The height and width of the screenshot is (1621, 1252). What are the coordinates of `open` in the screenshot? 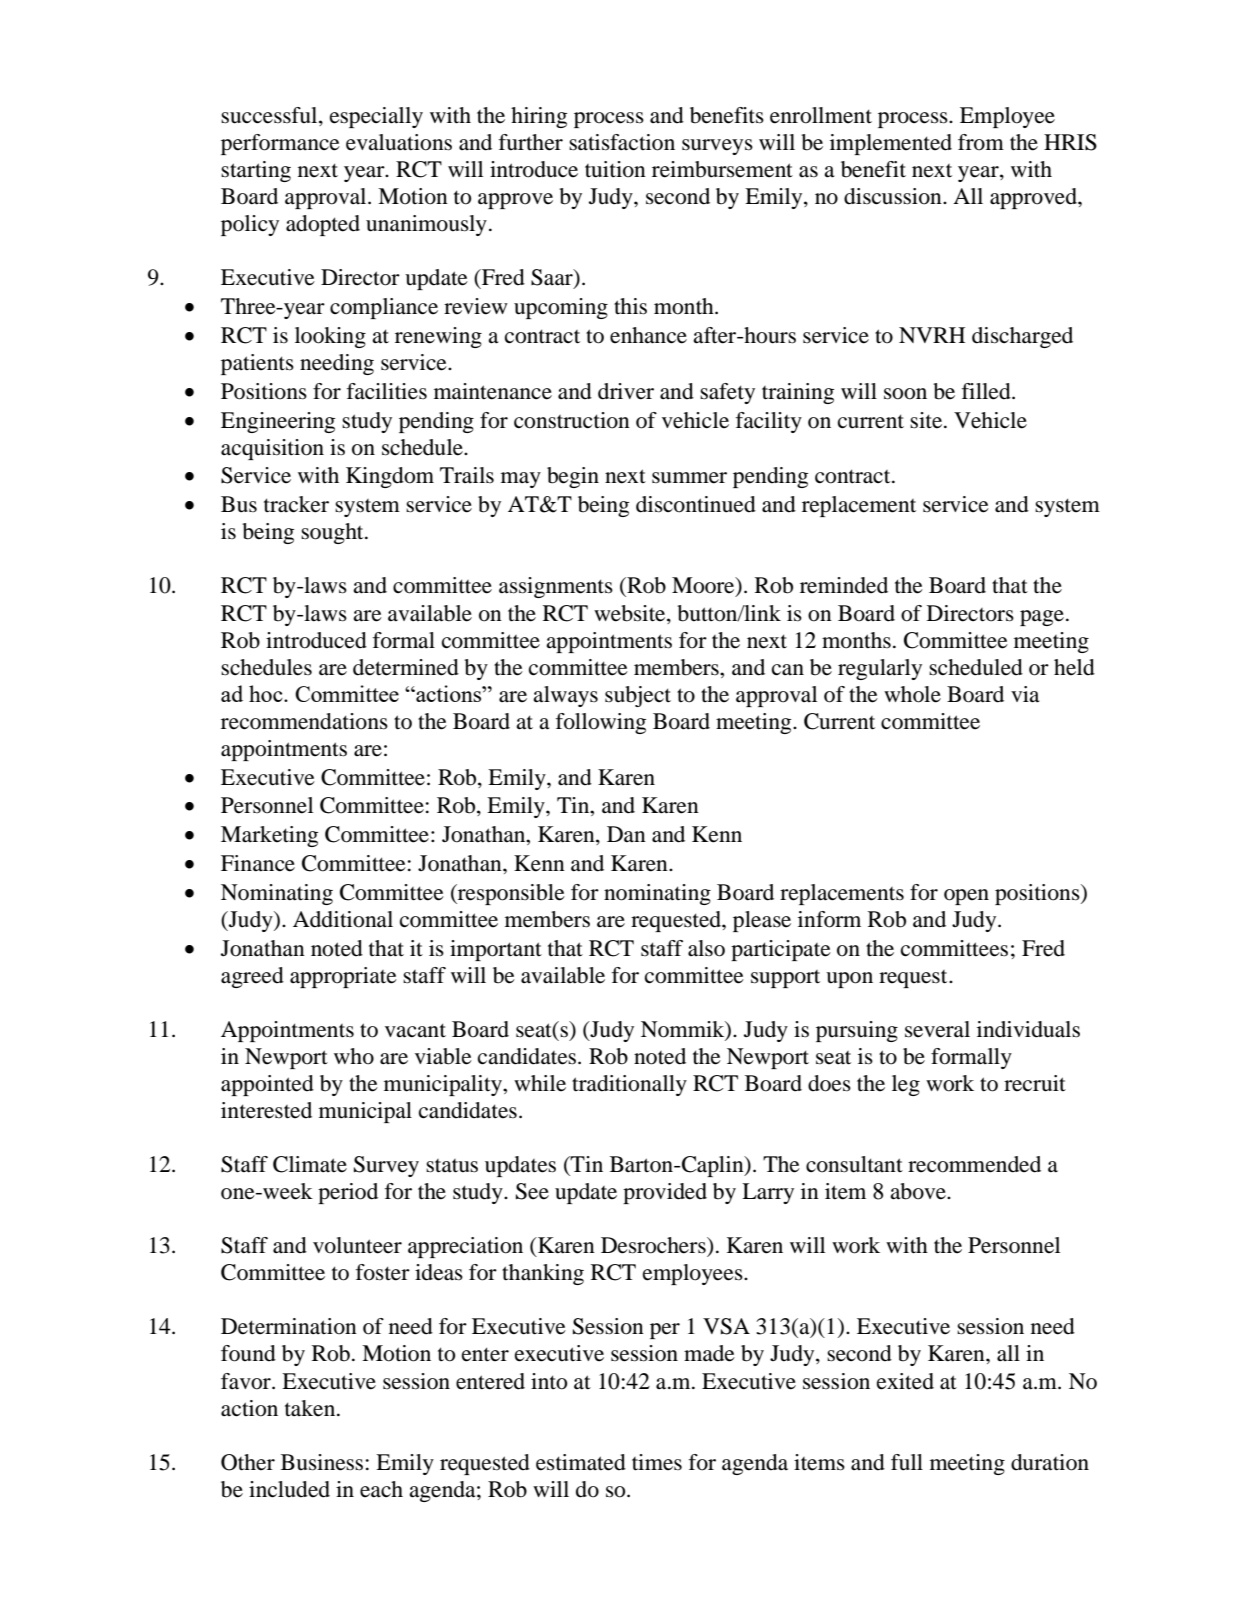 It's located at (966, 897).
